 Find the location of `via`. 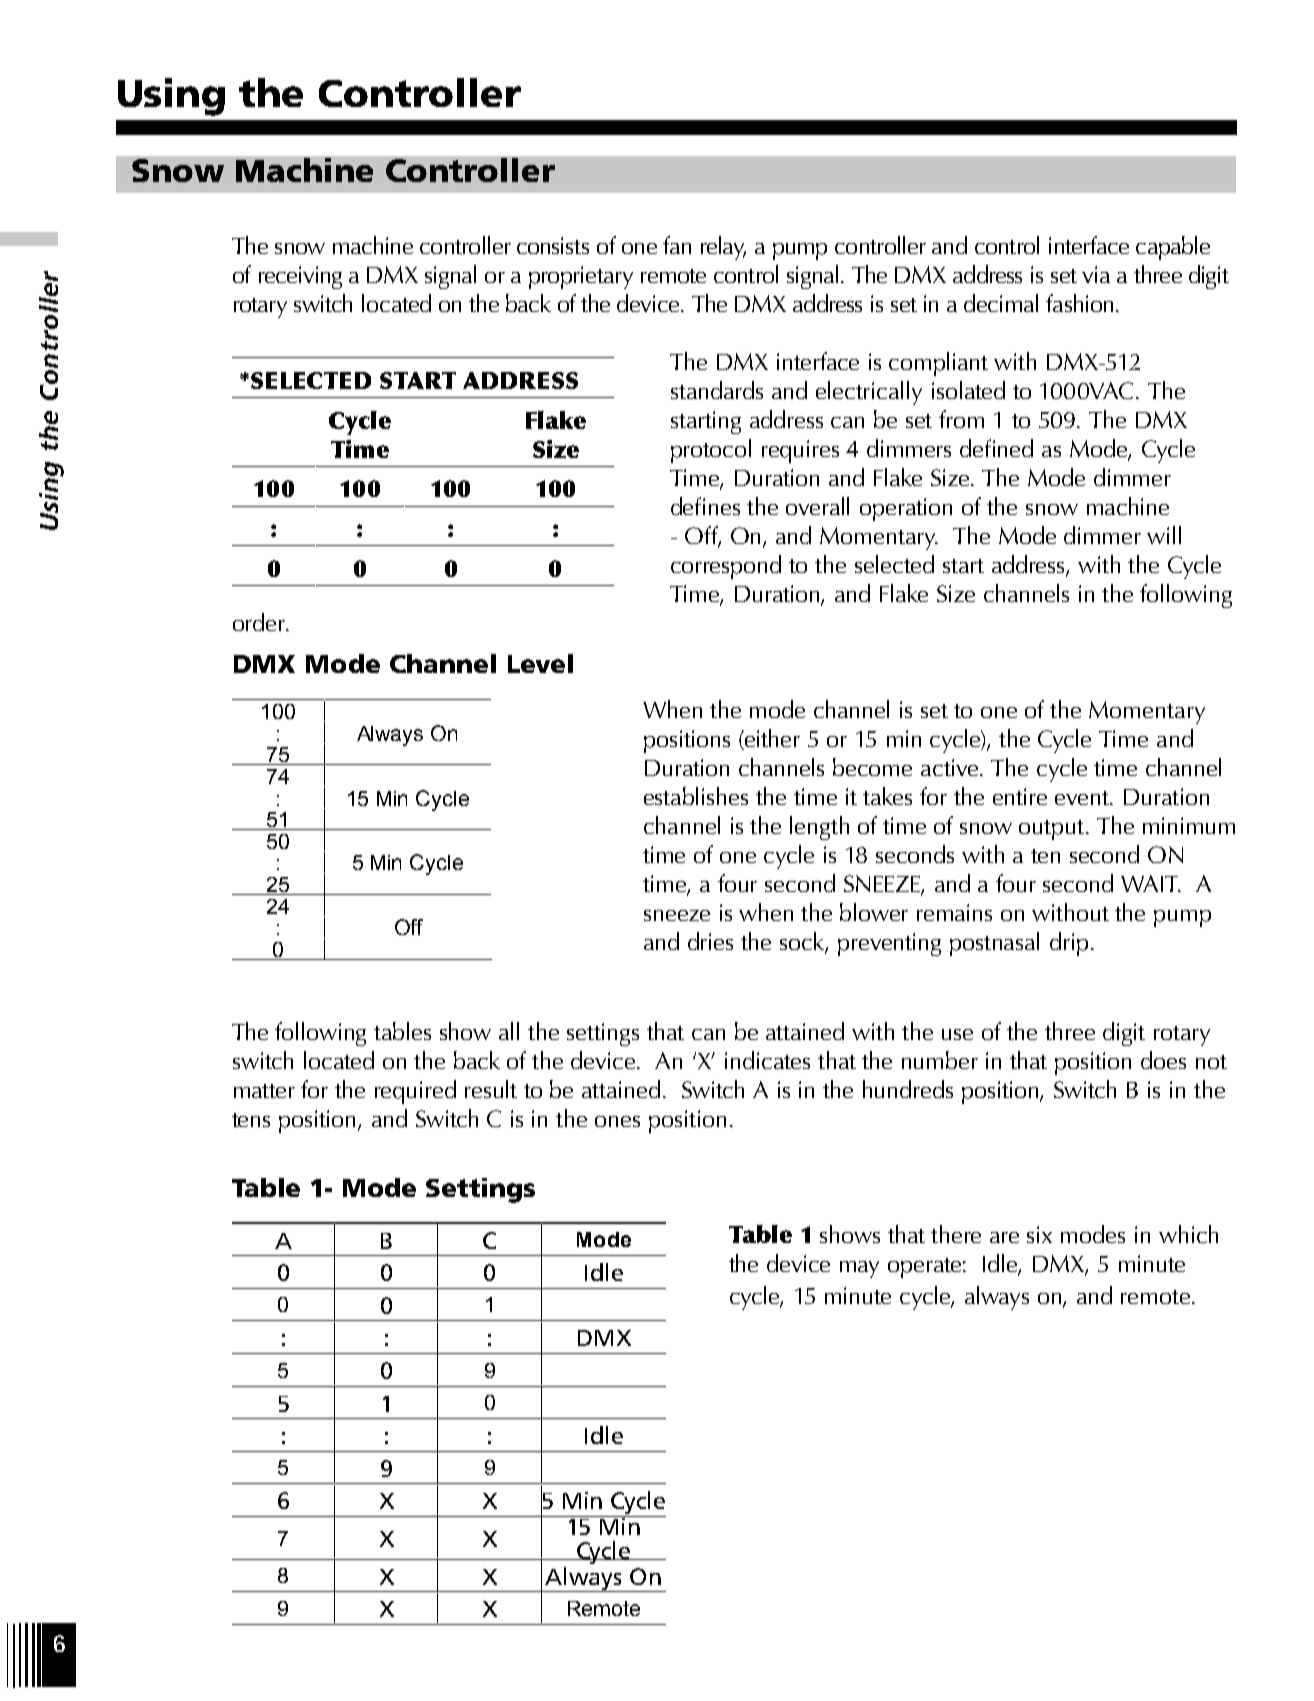

via is located at coordinates (1096, 274).
